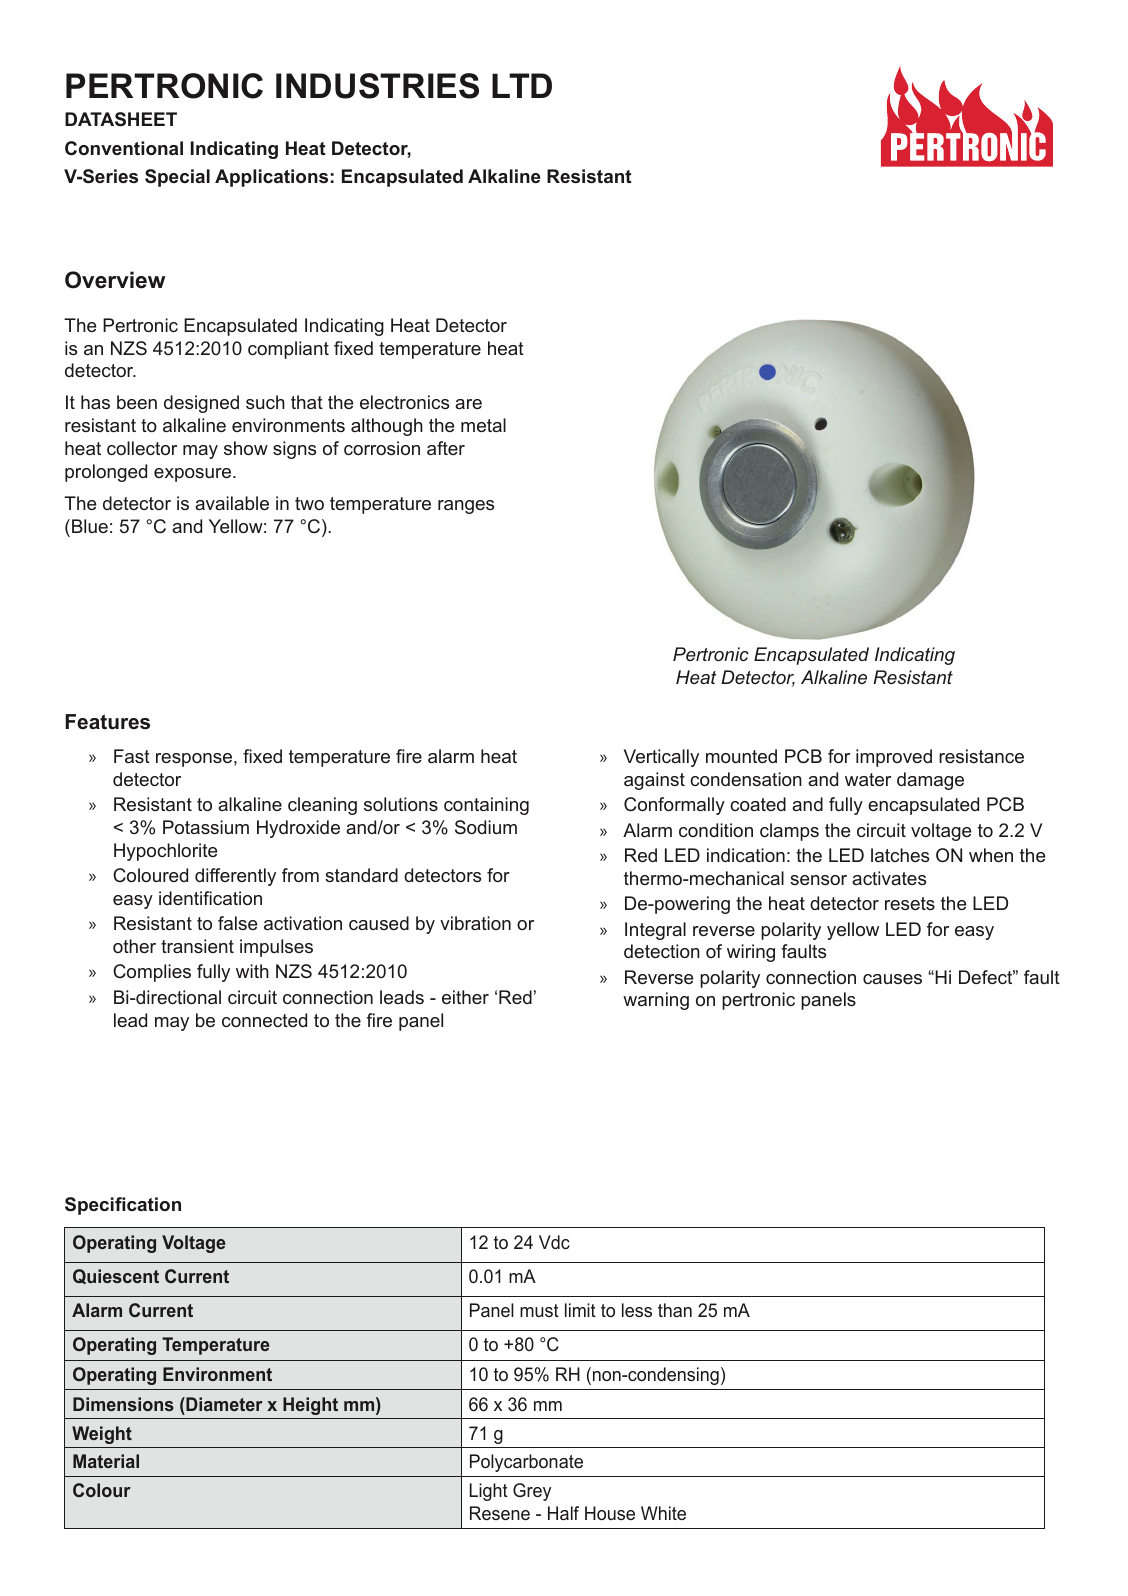  What do you see at coordinates (868, 779) in the image?
I see `water` at bounding box center [868, 779].
